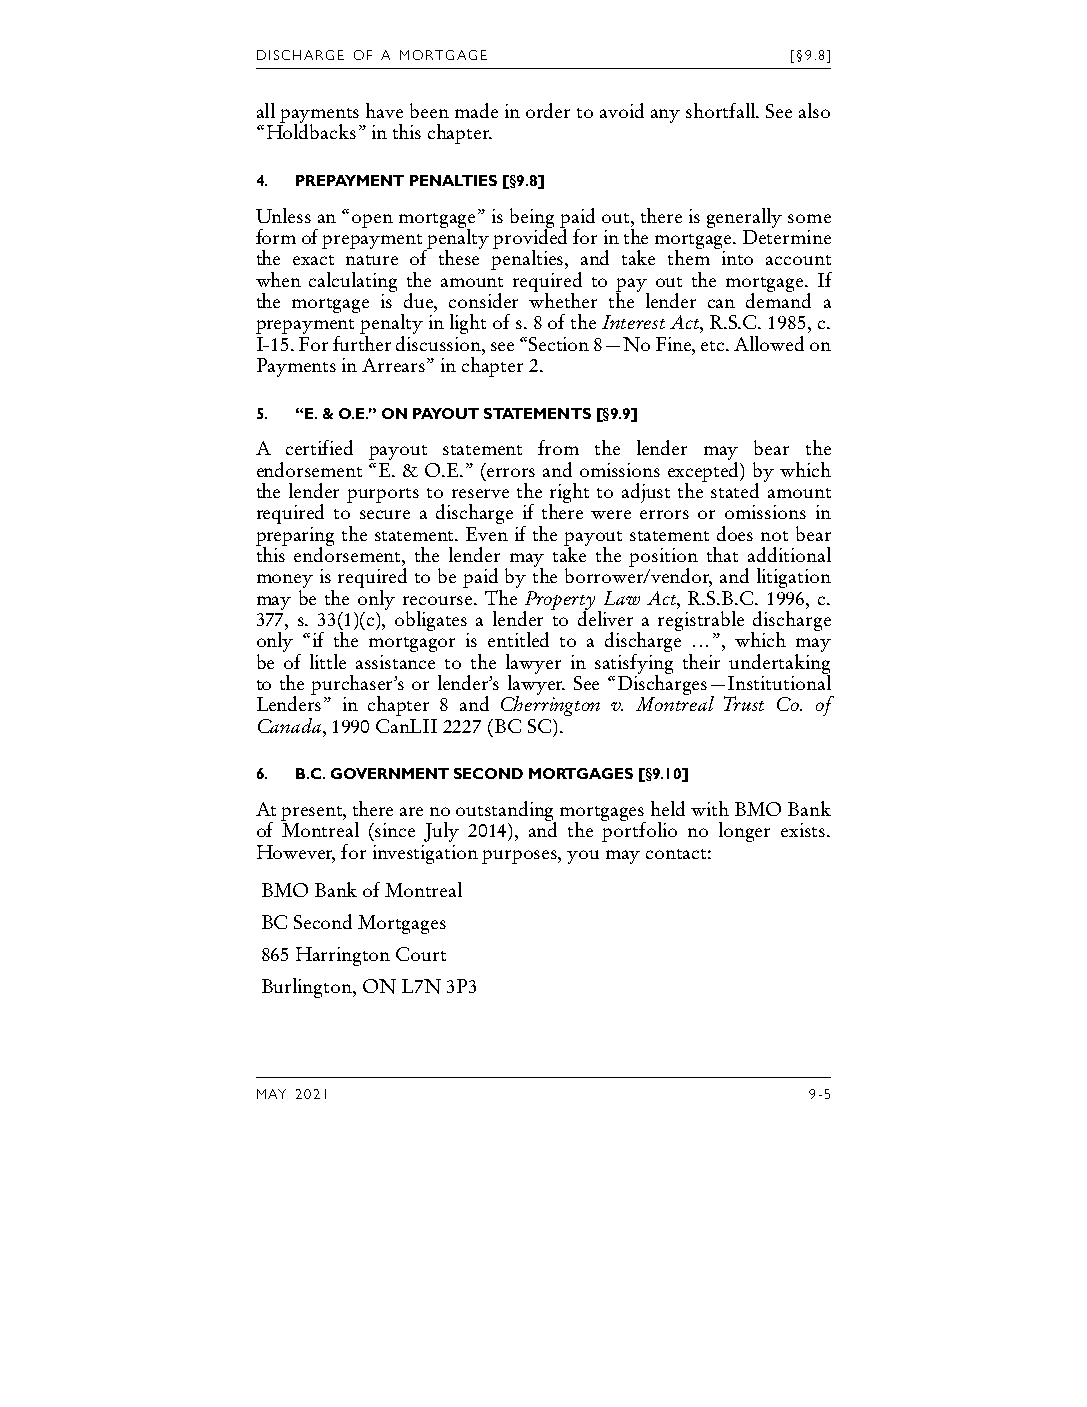 This screenshot has width=1087, height=1407. Describe the element at coordinates (421, 954) in the screenshot. I see `Court` at that location.
